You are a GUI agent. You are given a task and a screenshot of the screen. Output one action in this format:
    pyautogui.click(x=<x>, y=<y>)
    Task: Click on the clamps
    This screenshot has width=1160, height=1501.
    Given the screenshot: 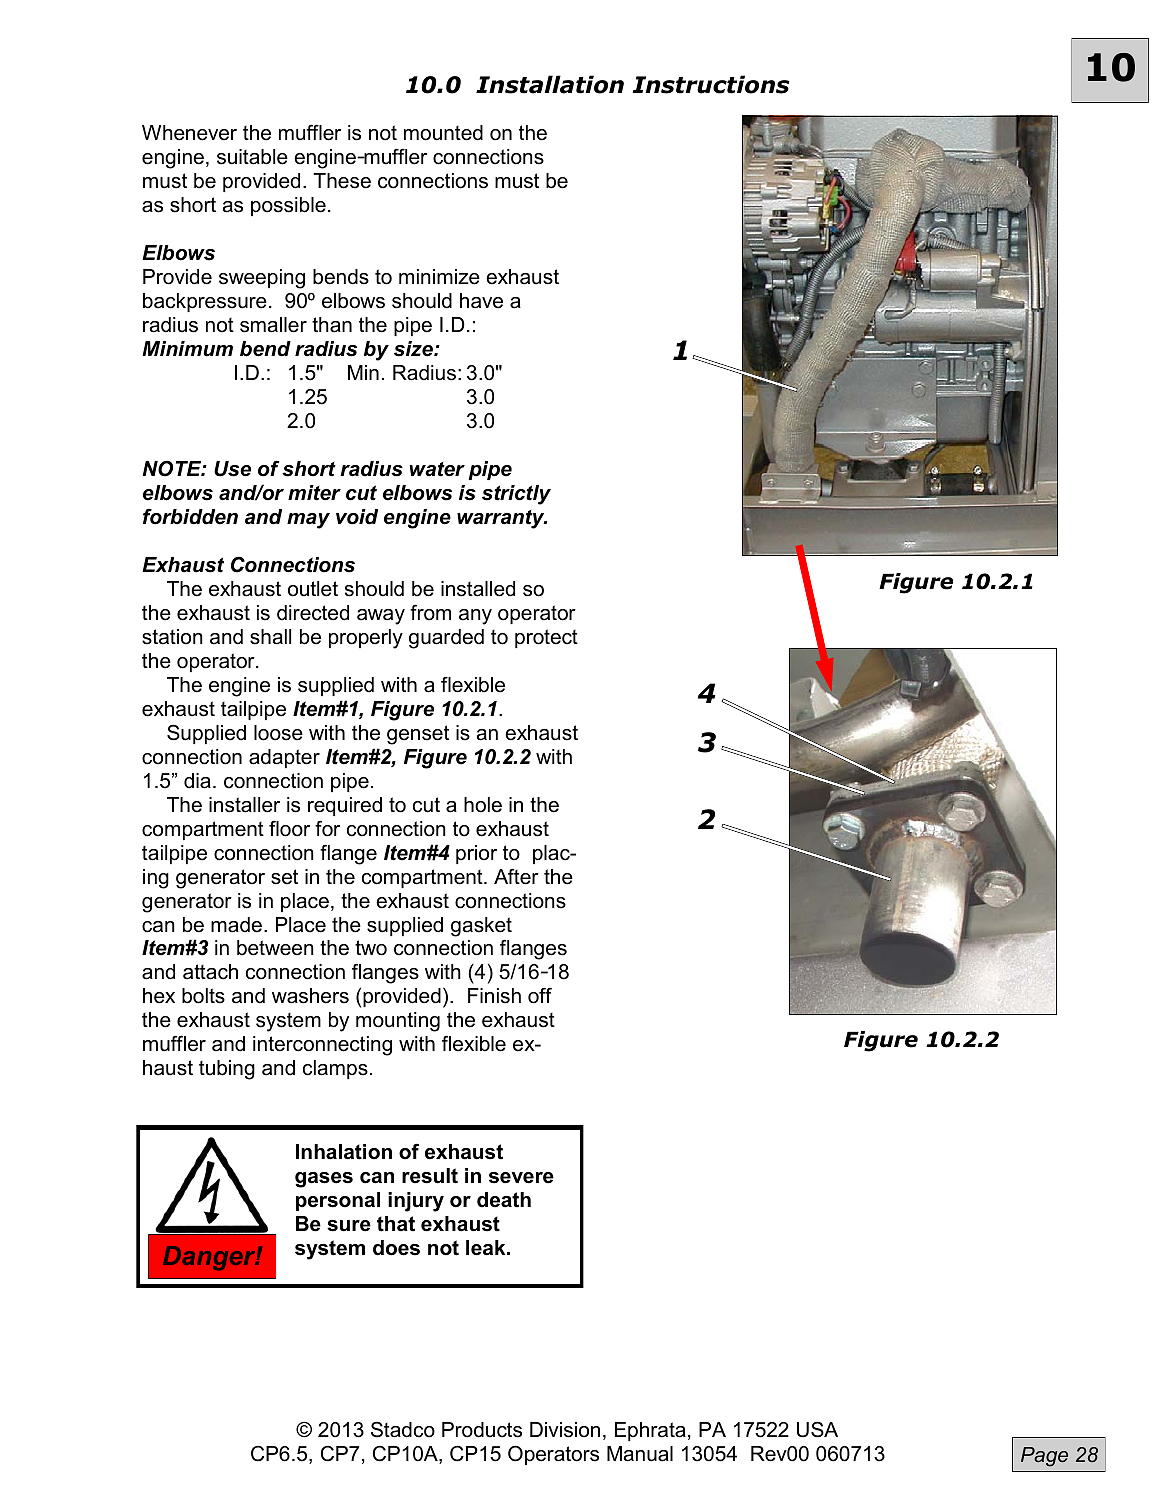 What is the action you would take?
    pyautogui.click(x=335, y=1069)
